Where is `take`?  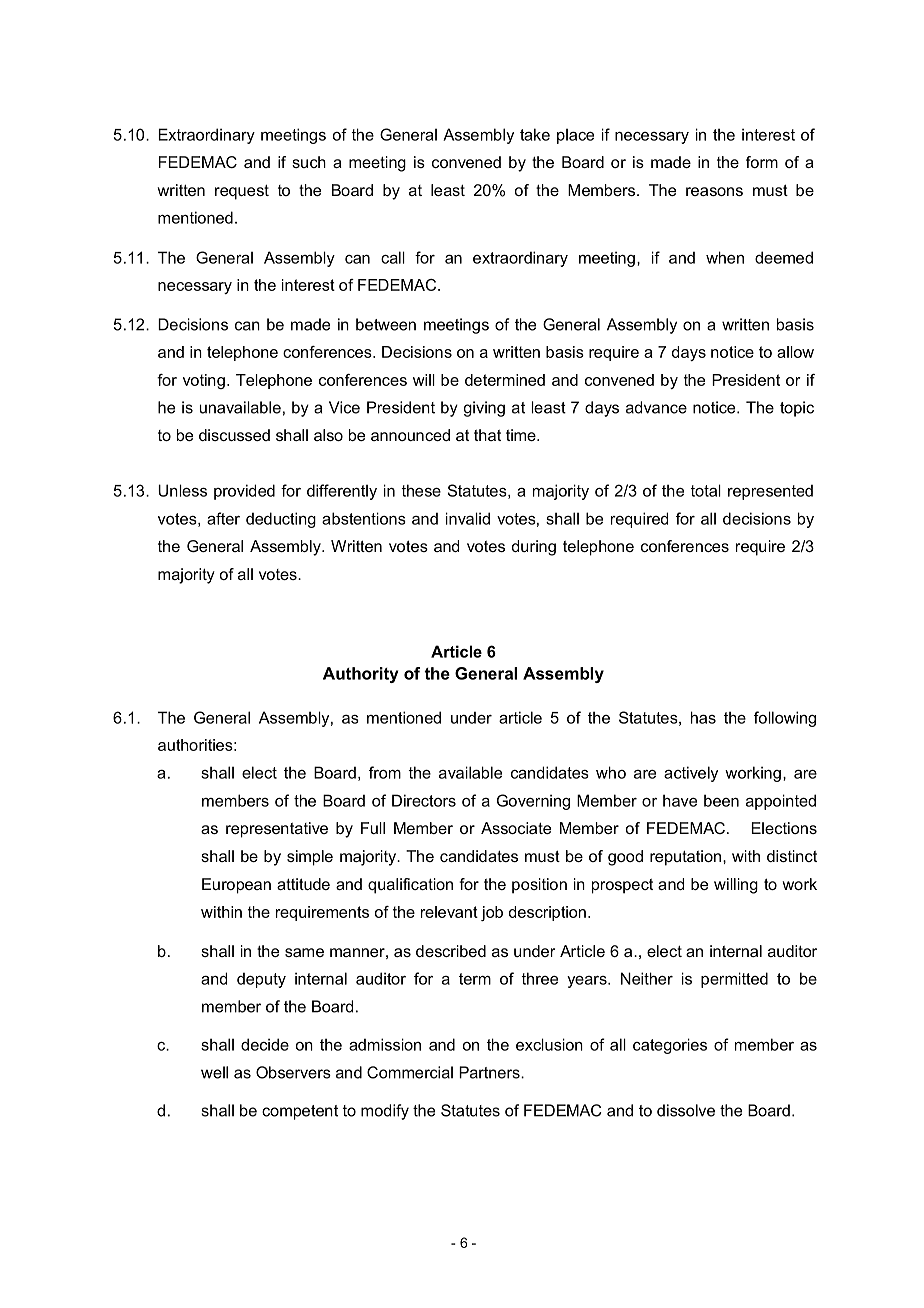 take is located at coordinates (535, 134).
